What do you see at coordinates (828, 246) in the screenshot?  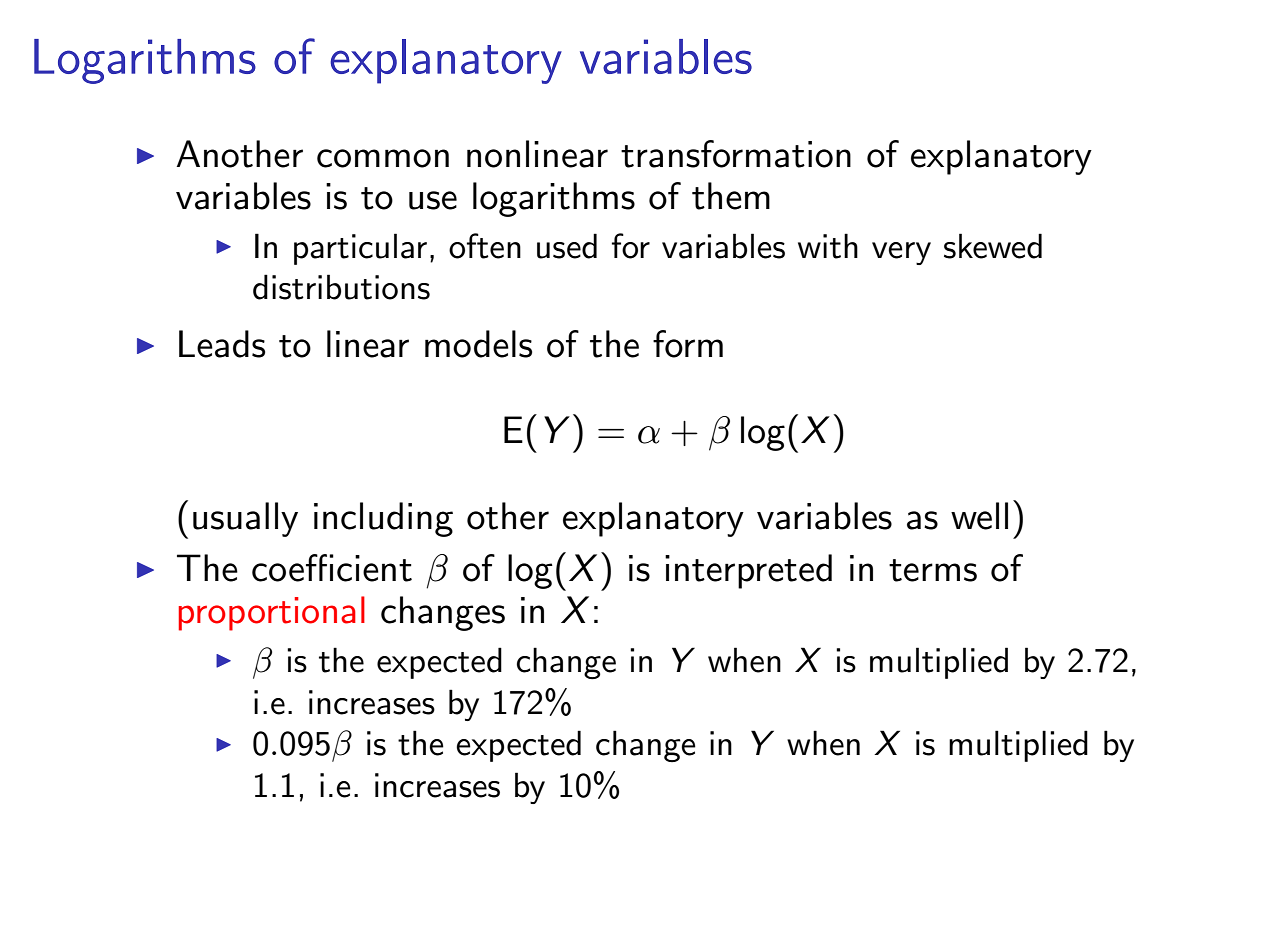 I see `with` at bounding box center [828, 246].
